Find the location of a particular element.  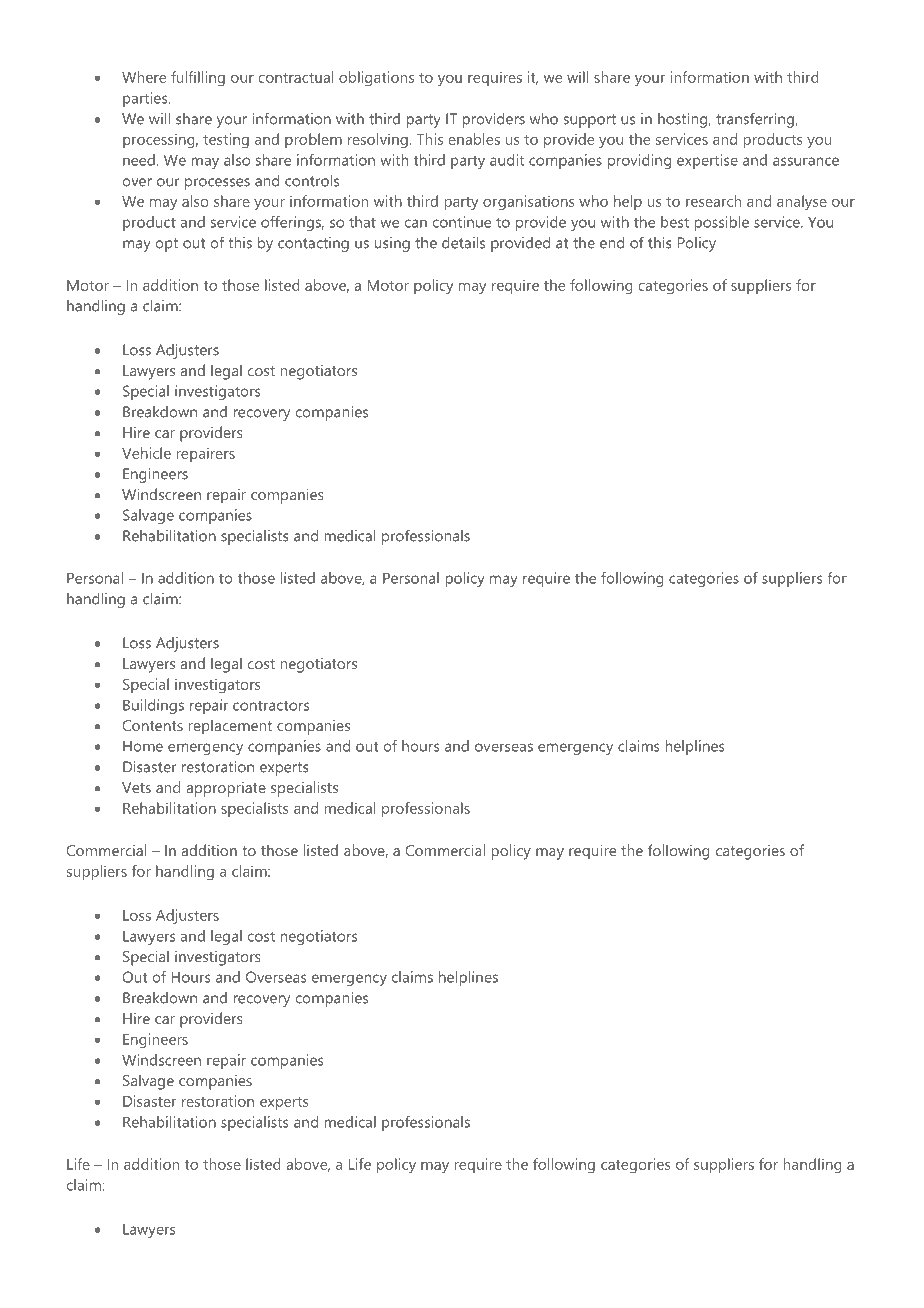

fulfilling is located at coordinates (198, 78).
